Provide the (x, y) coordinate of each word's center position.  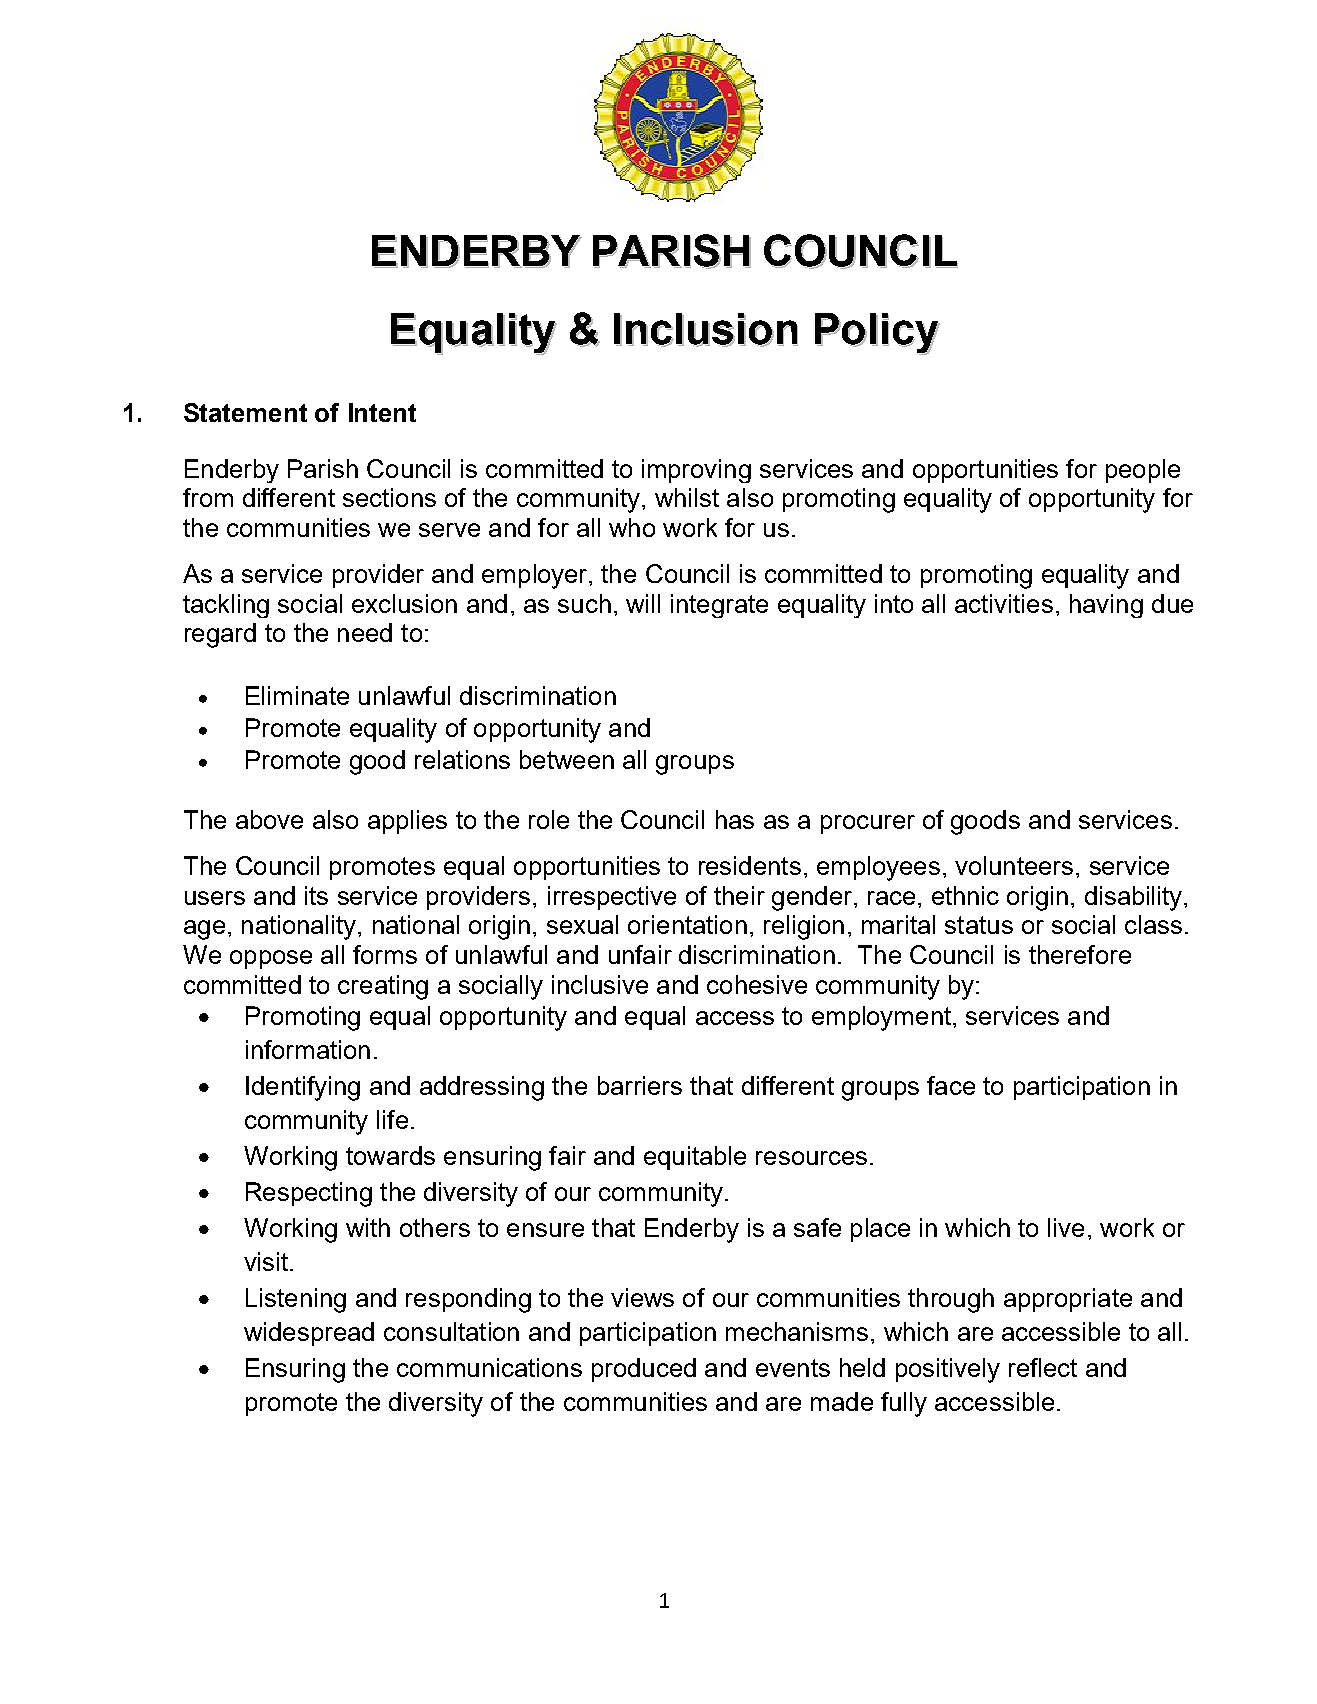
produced (644, 1370)
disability (1135, 898)
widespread (309, 1334)
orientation (687, 924)
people (1143, 471)
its (316, 895)
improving (696, 471)
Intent (382, 412)
